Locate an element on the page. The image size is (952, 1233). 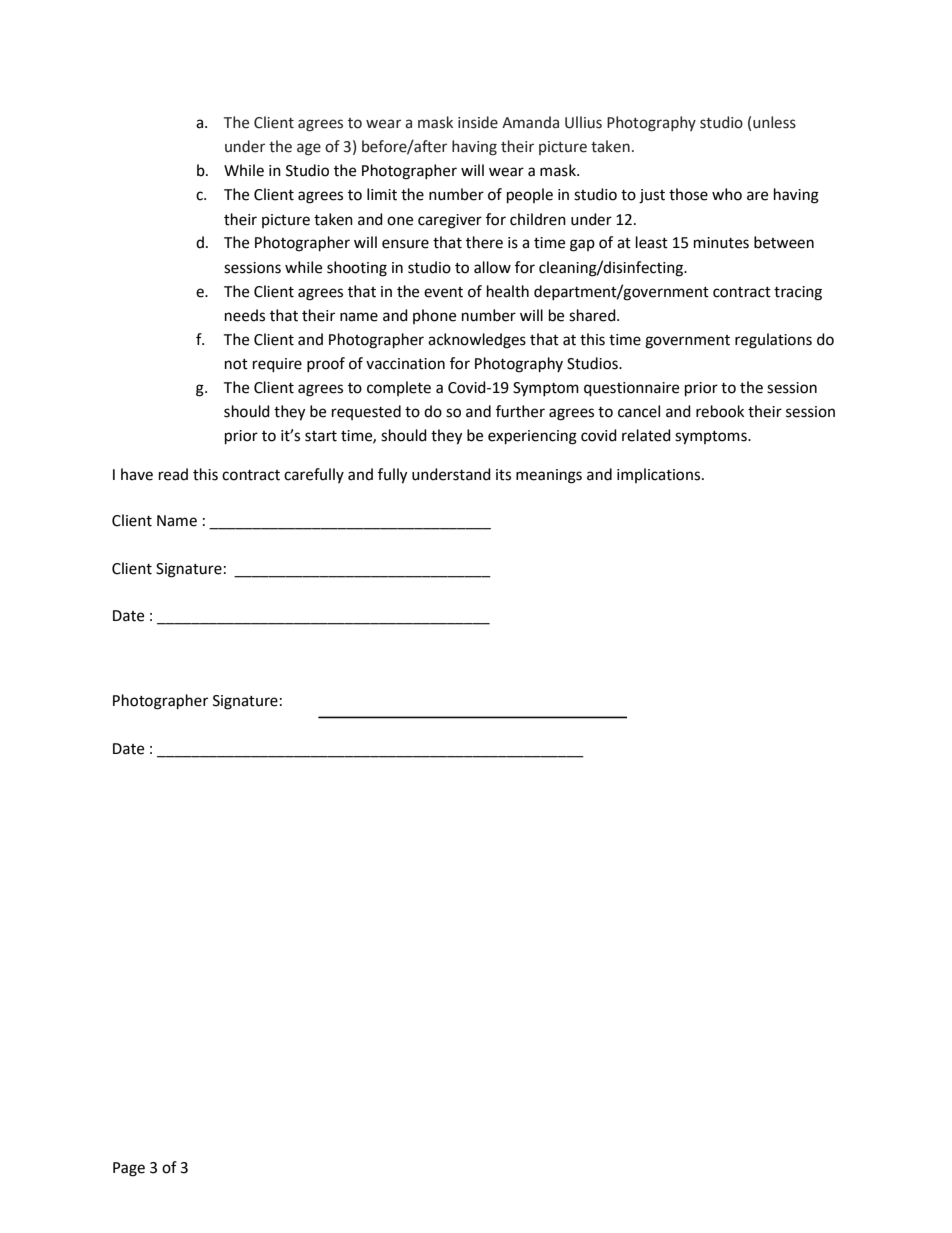
its is located at coordinates (503, 475).
